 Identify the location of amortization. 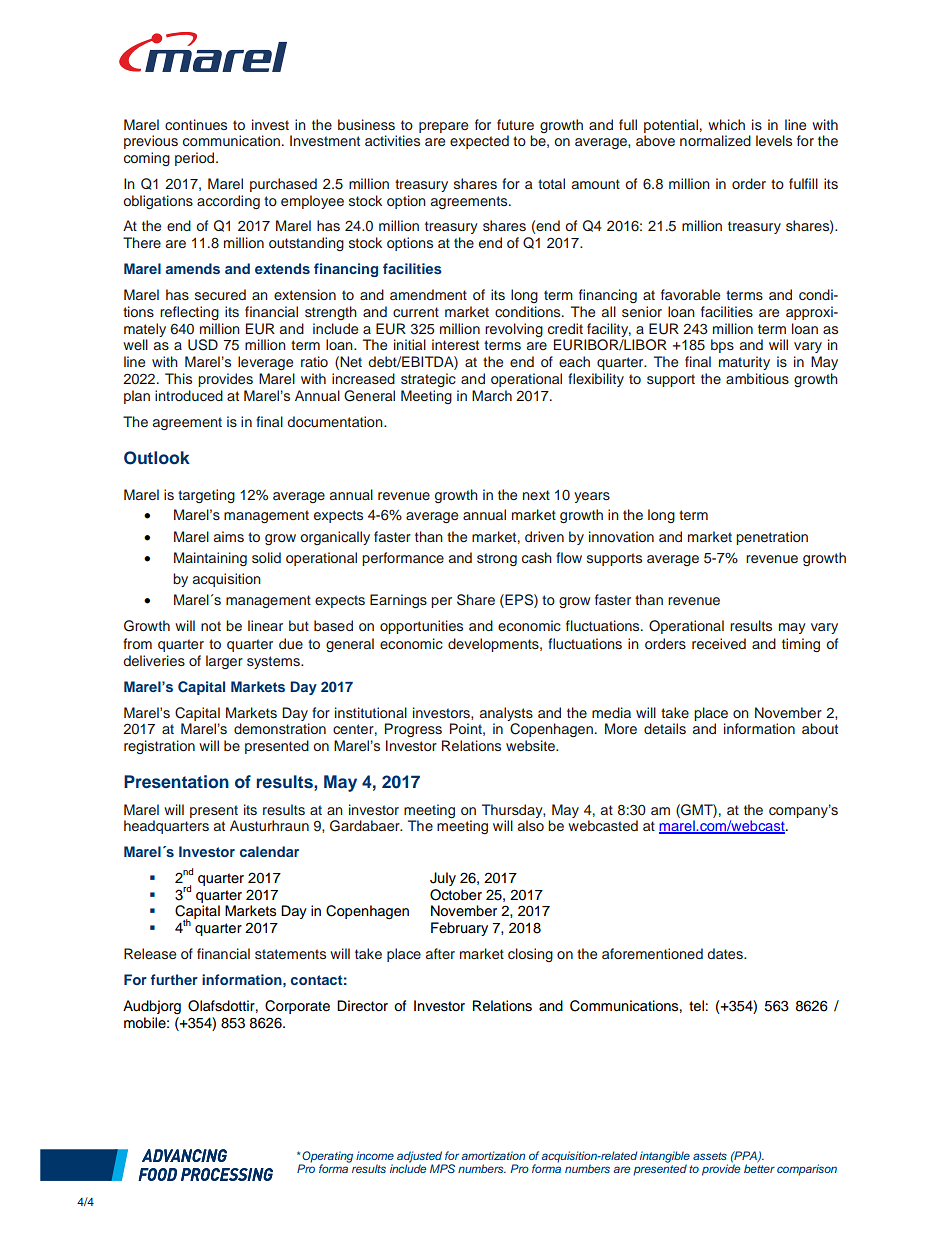
(493, 1155).
